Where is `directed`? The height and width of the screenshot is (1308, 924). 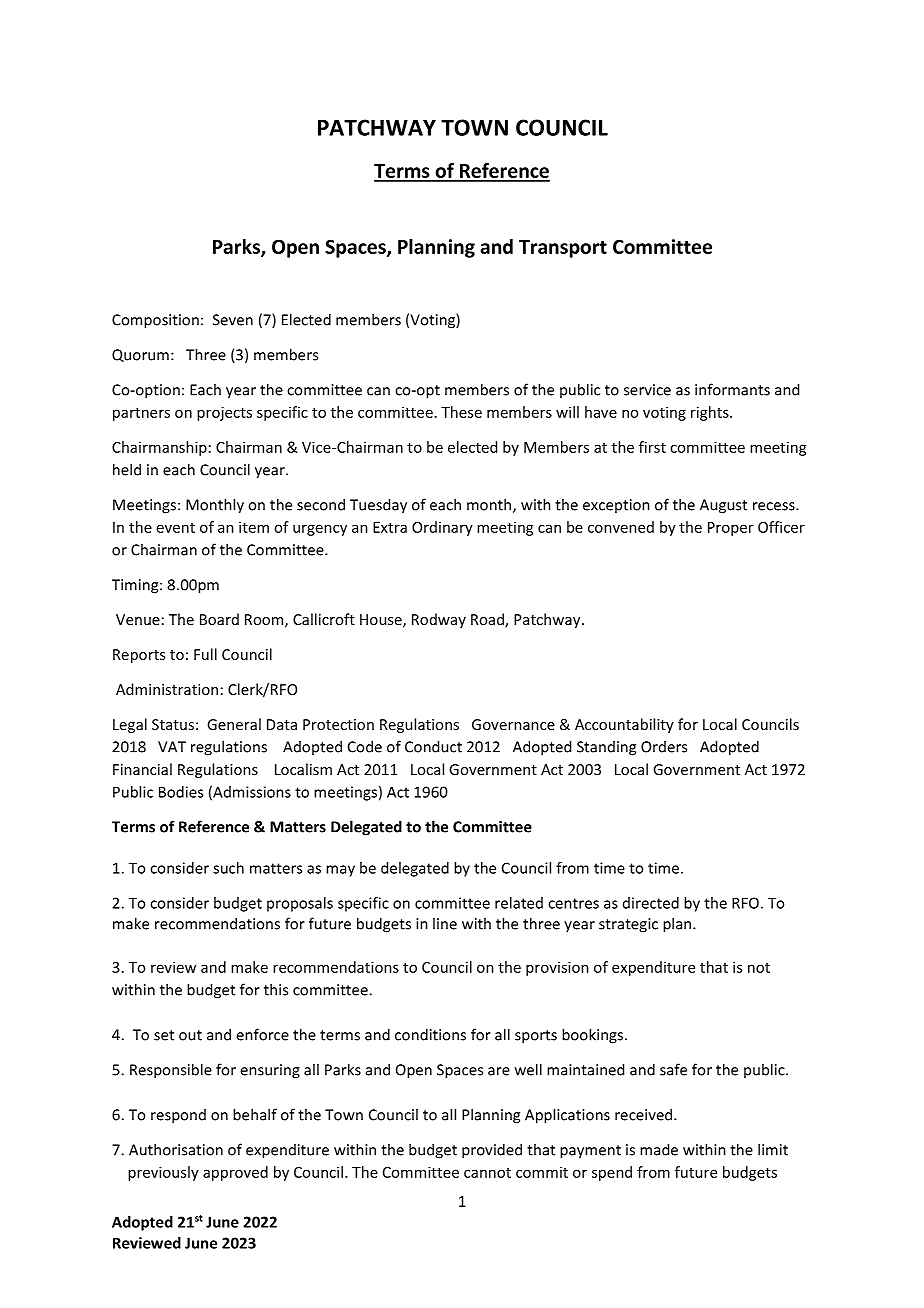
directed is located at coordinates (651, 903).
